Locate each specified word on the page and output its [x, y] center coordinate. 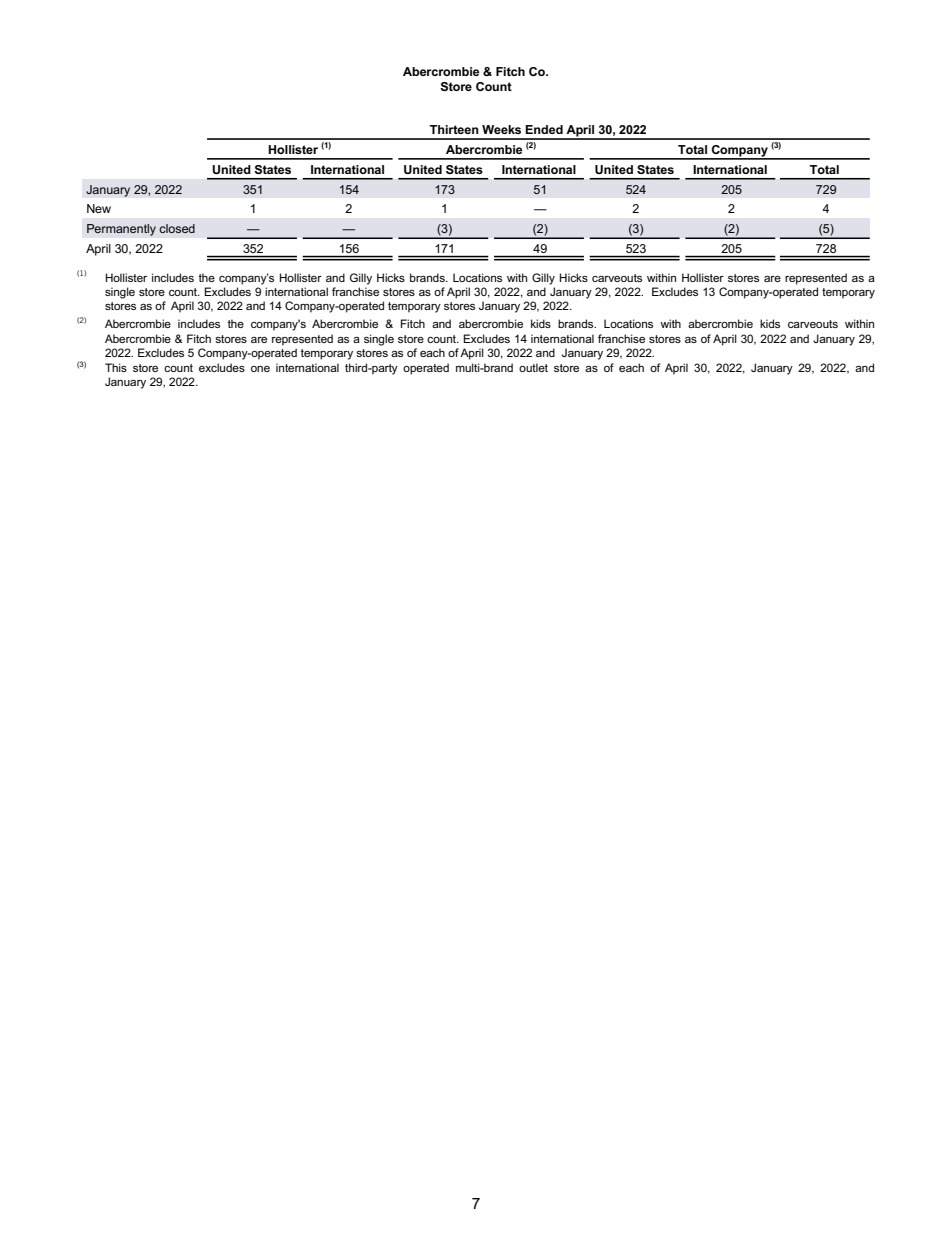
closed [177, 228]
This [116, 367]
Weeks [501, 129]
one [260, 369]
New [99, 208]
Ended [544, 129]
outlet [533, 367]
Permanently [121, 230]
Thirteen [454, 129]
